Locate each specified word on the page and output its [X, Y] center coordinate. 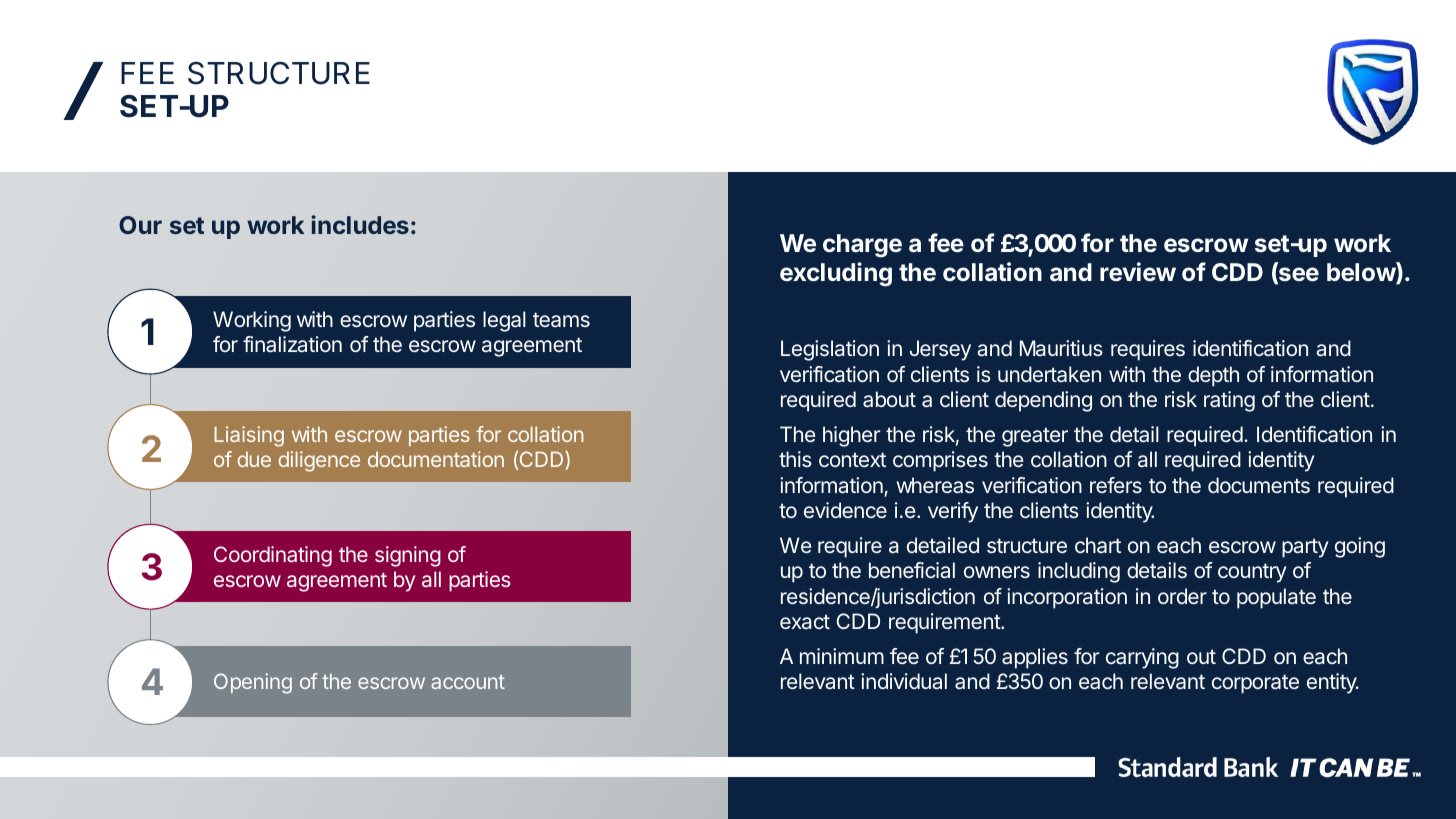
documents [1259, 485]
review [1138, 271]
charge [862, 246]
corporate [1255, 684]
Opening [253, 683]
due [254, 459]
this [795, 459]
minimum [842, 656]
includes [360, 224]
